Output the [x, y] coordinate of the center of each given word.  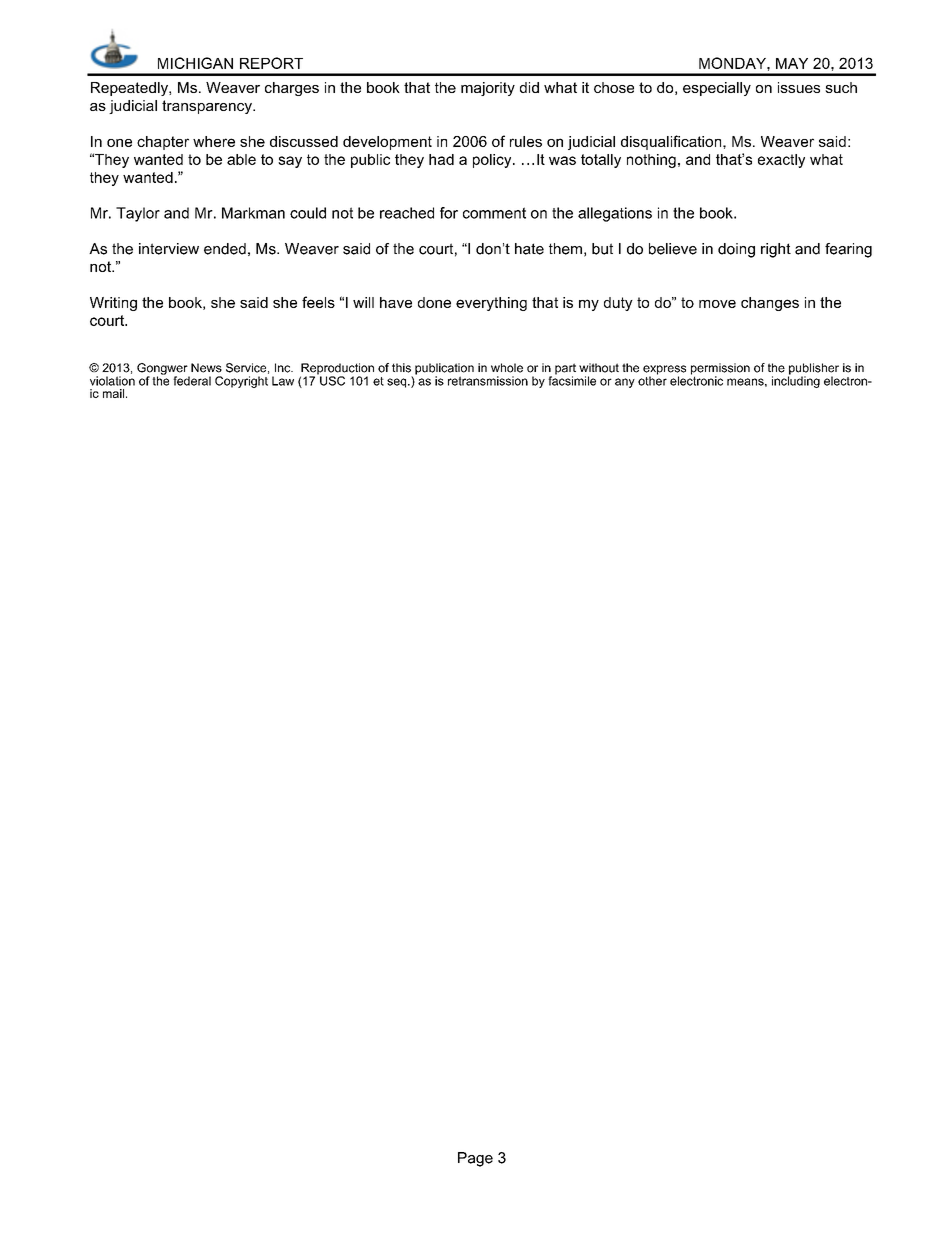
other [652, 380]
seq [398, 383]
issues [799, 87]
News [206, 368]
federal [192, 381]
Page [475, 1159]
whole [507, 368]
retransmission [488, 381]
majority [488, 89]
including [796, 381]
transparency [208, 107]
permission [720, 370]
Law [283, 381]
